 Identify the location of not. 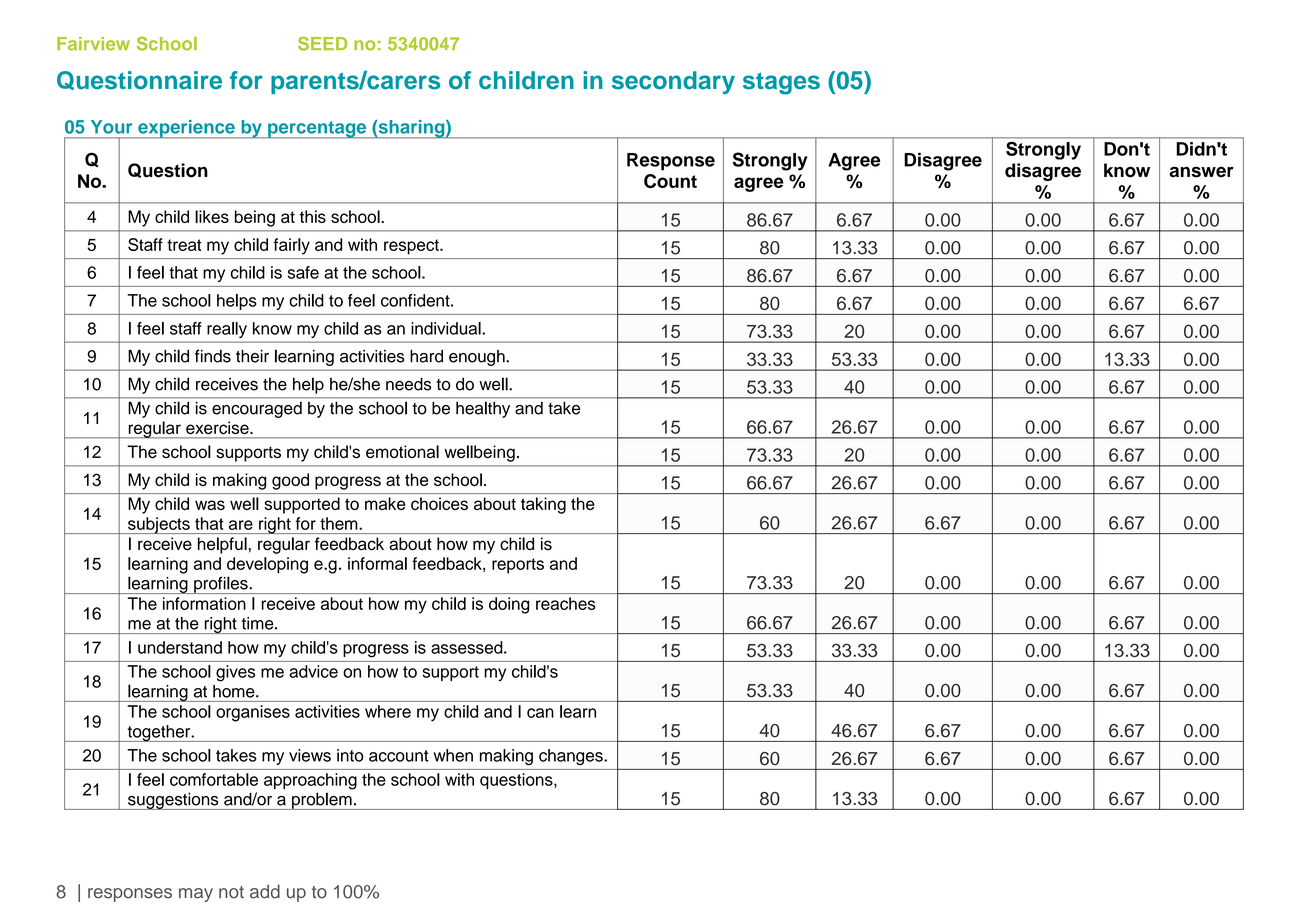
(231, 892).
